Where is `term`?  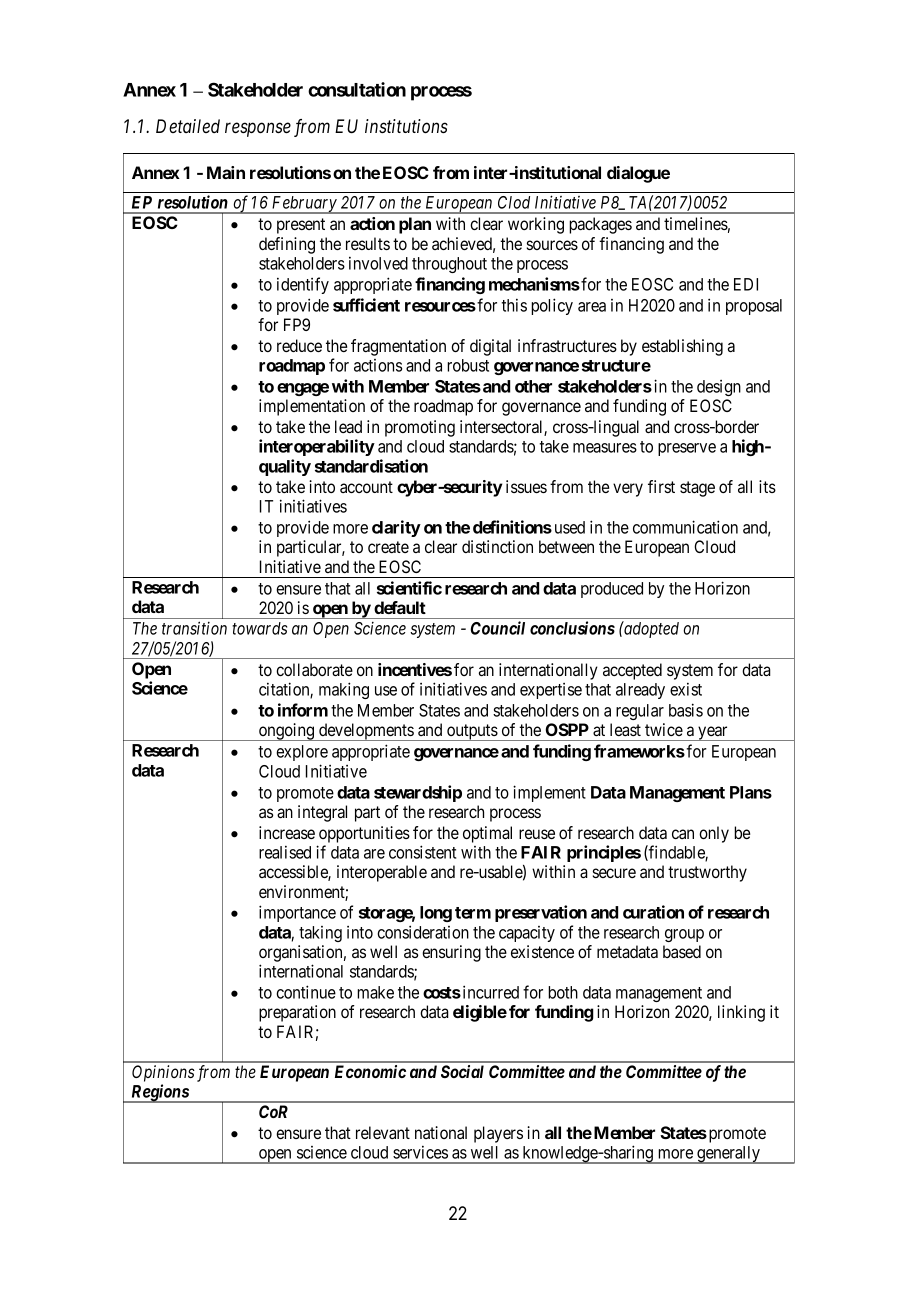 term is located at coordinates (473, 913).
